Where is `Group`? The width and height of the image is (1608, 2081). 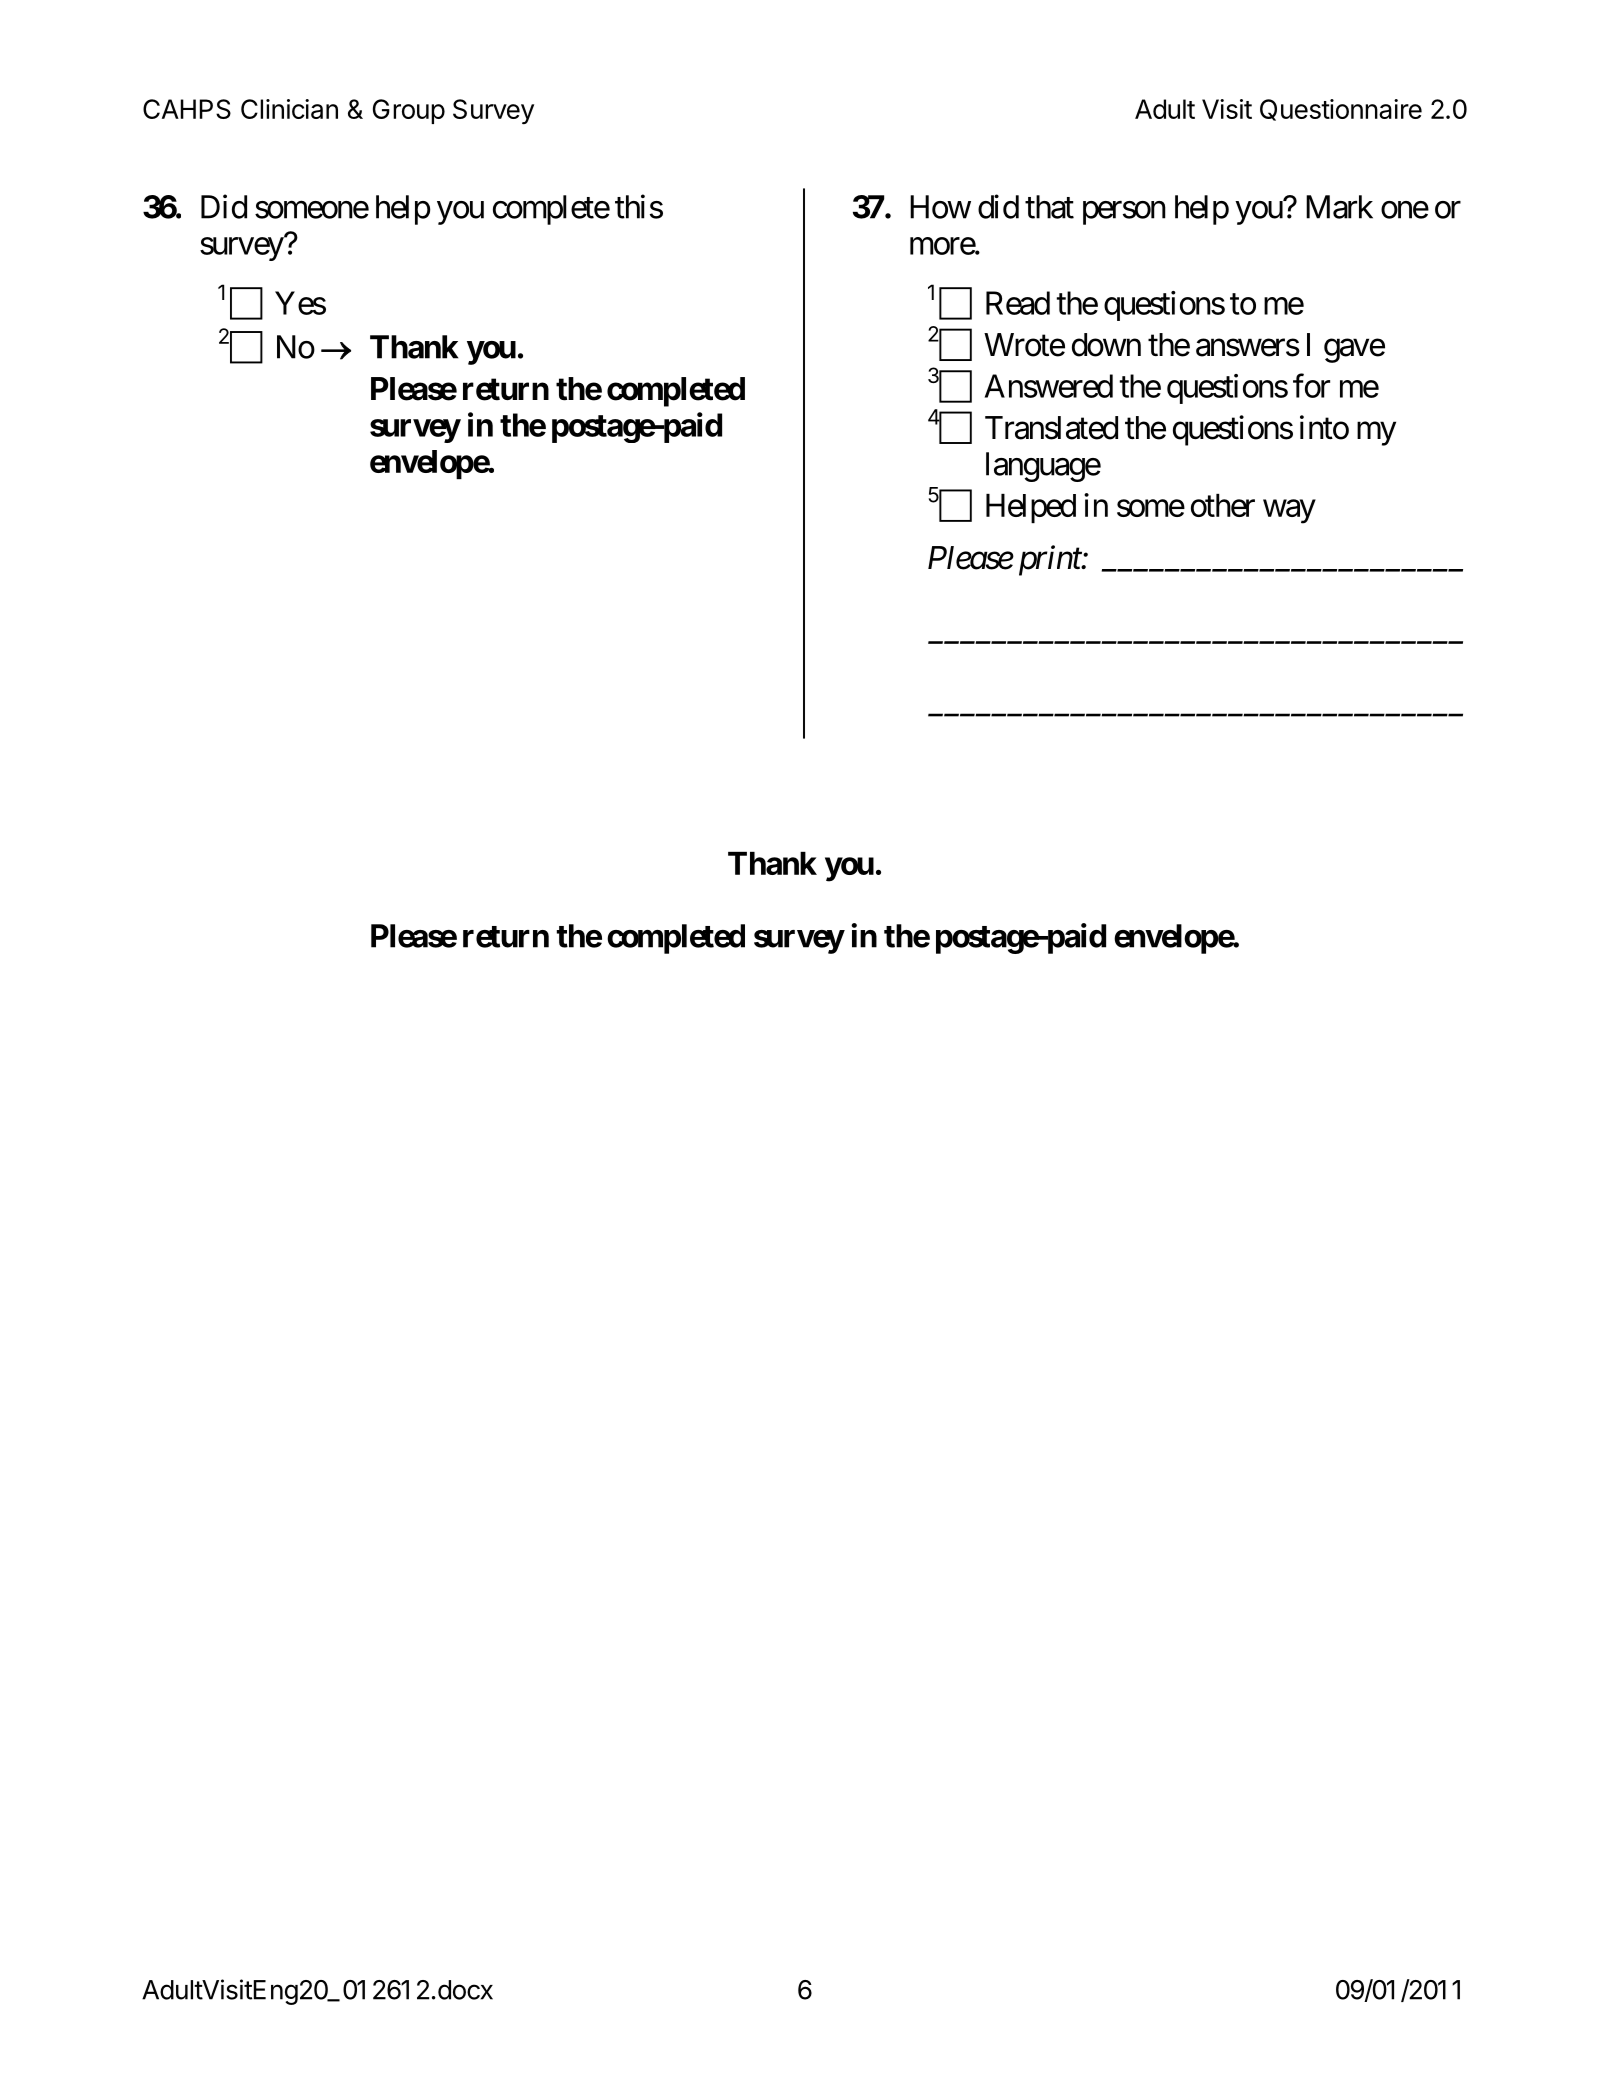 Group is located at coordinates (409, 111).
